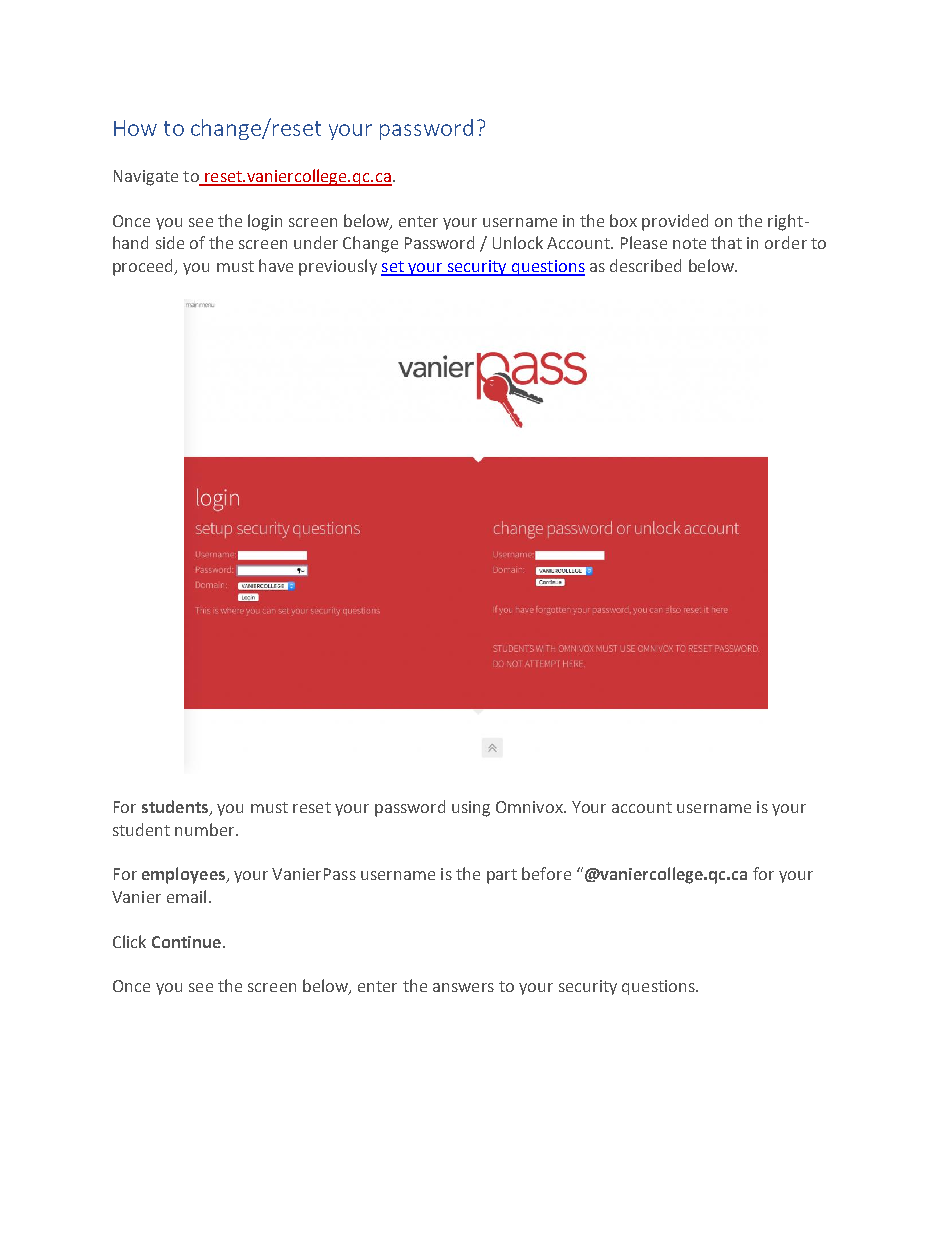 Image resolution: width=952 pixels, height=1233 pixels. Describe the element at coordinates (146, 178) in the screenshot. I see `Navigate` at that location.
